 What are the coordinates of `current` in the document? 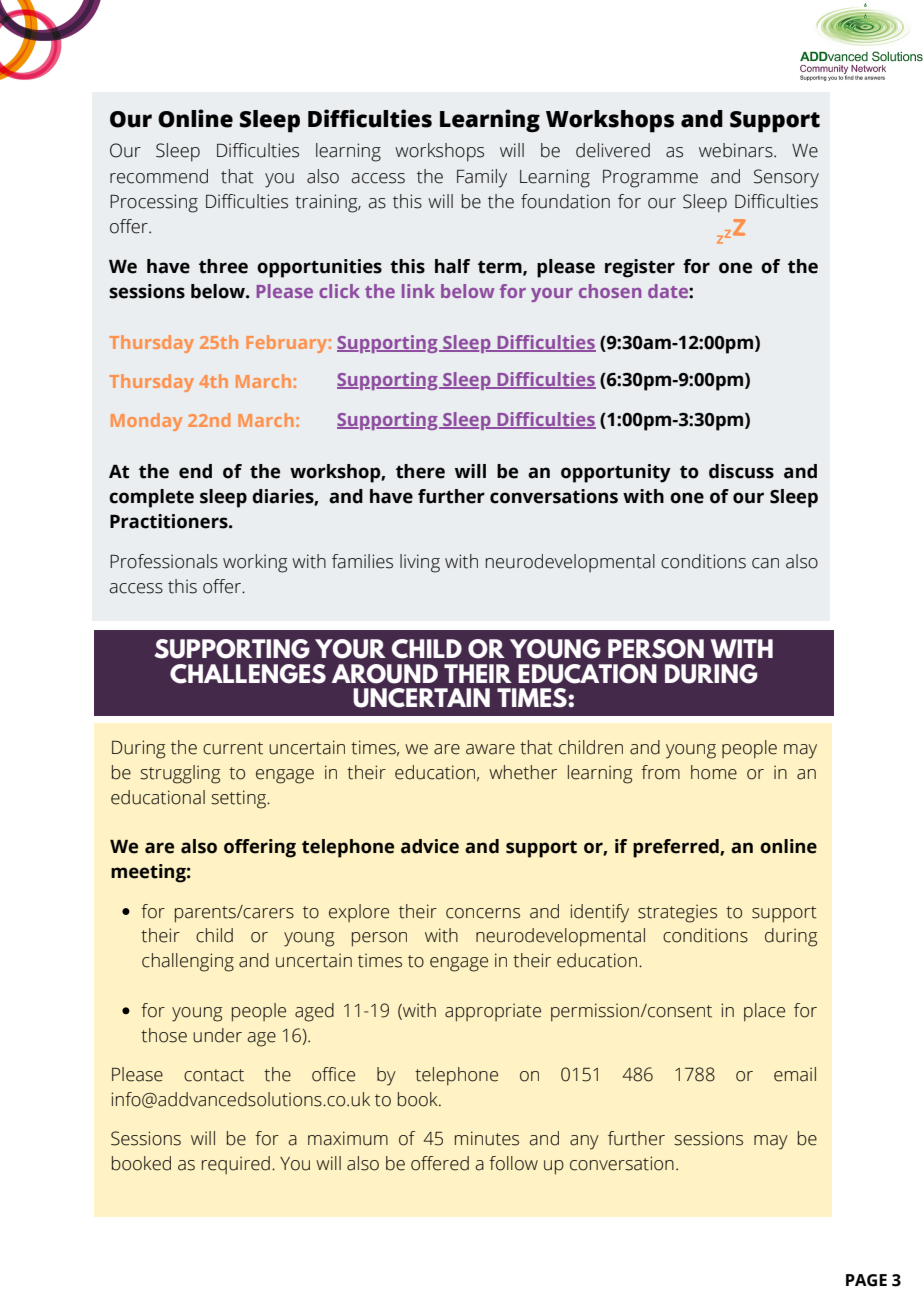 It's located at (233, 748).
